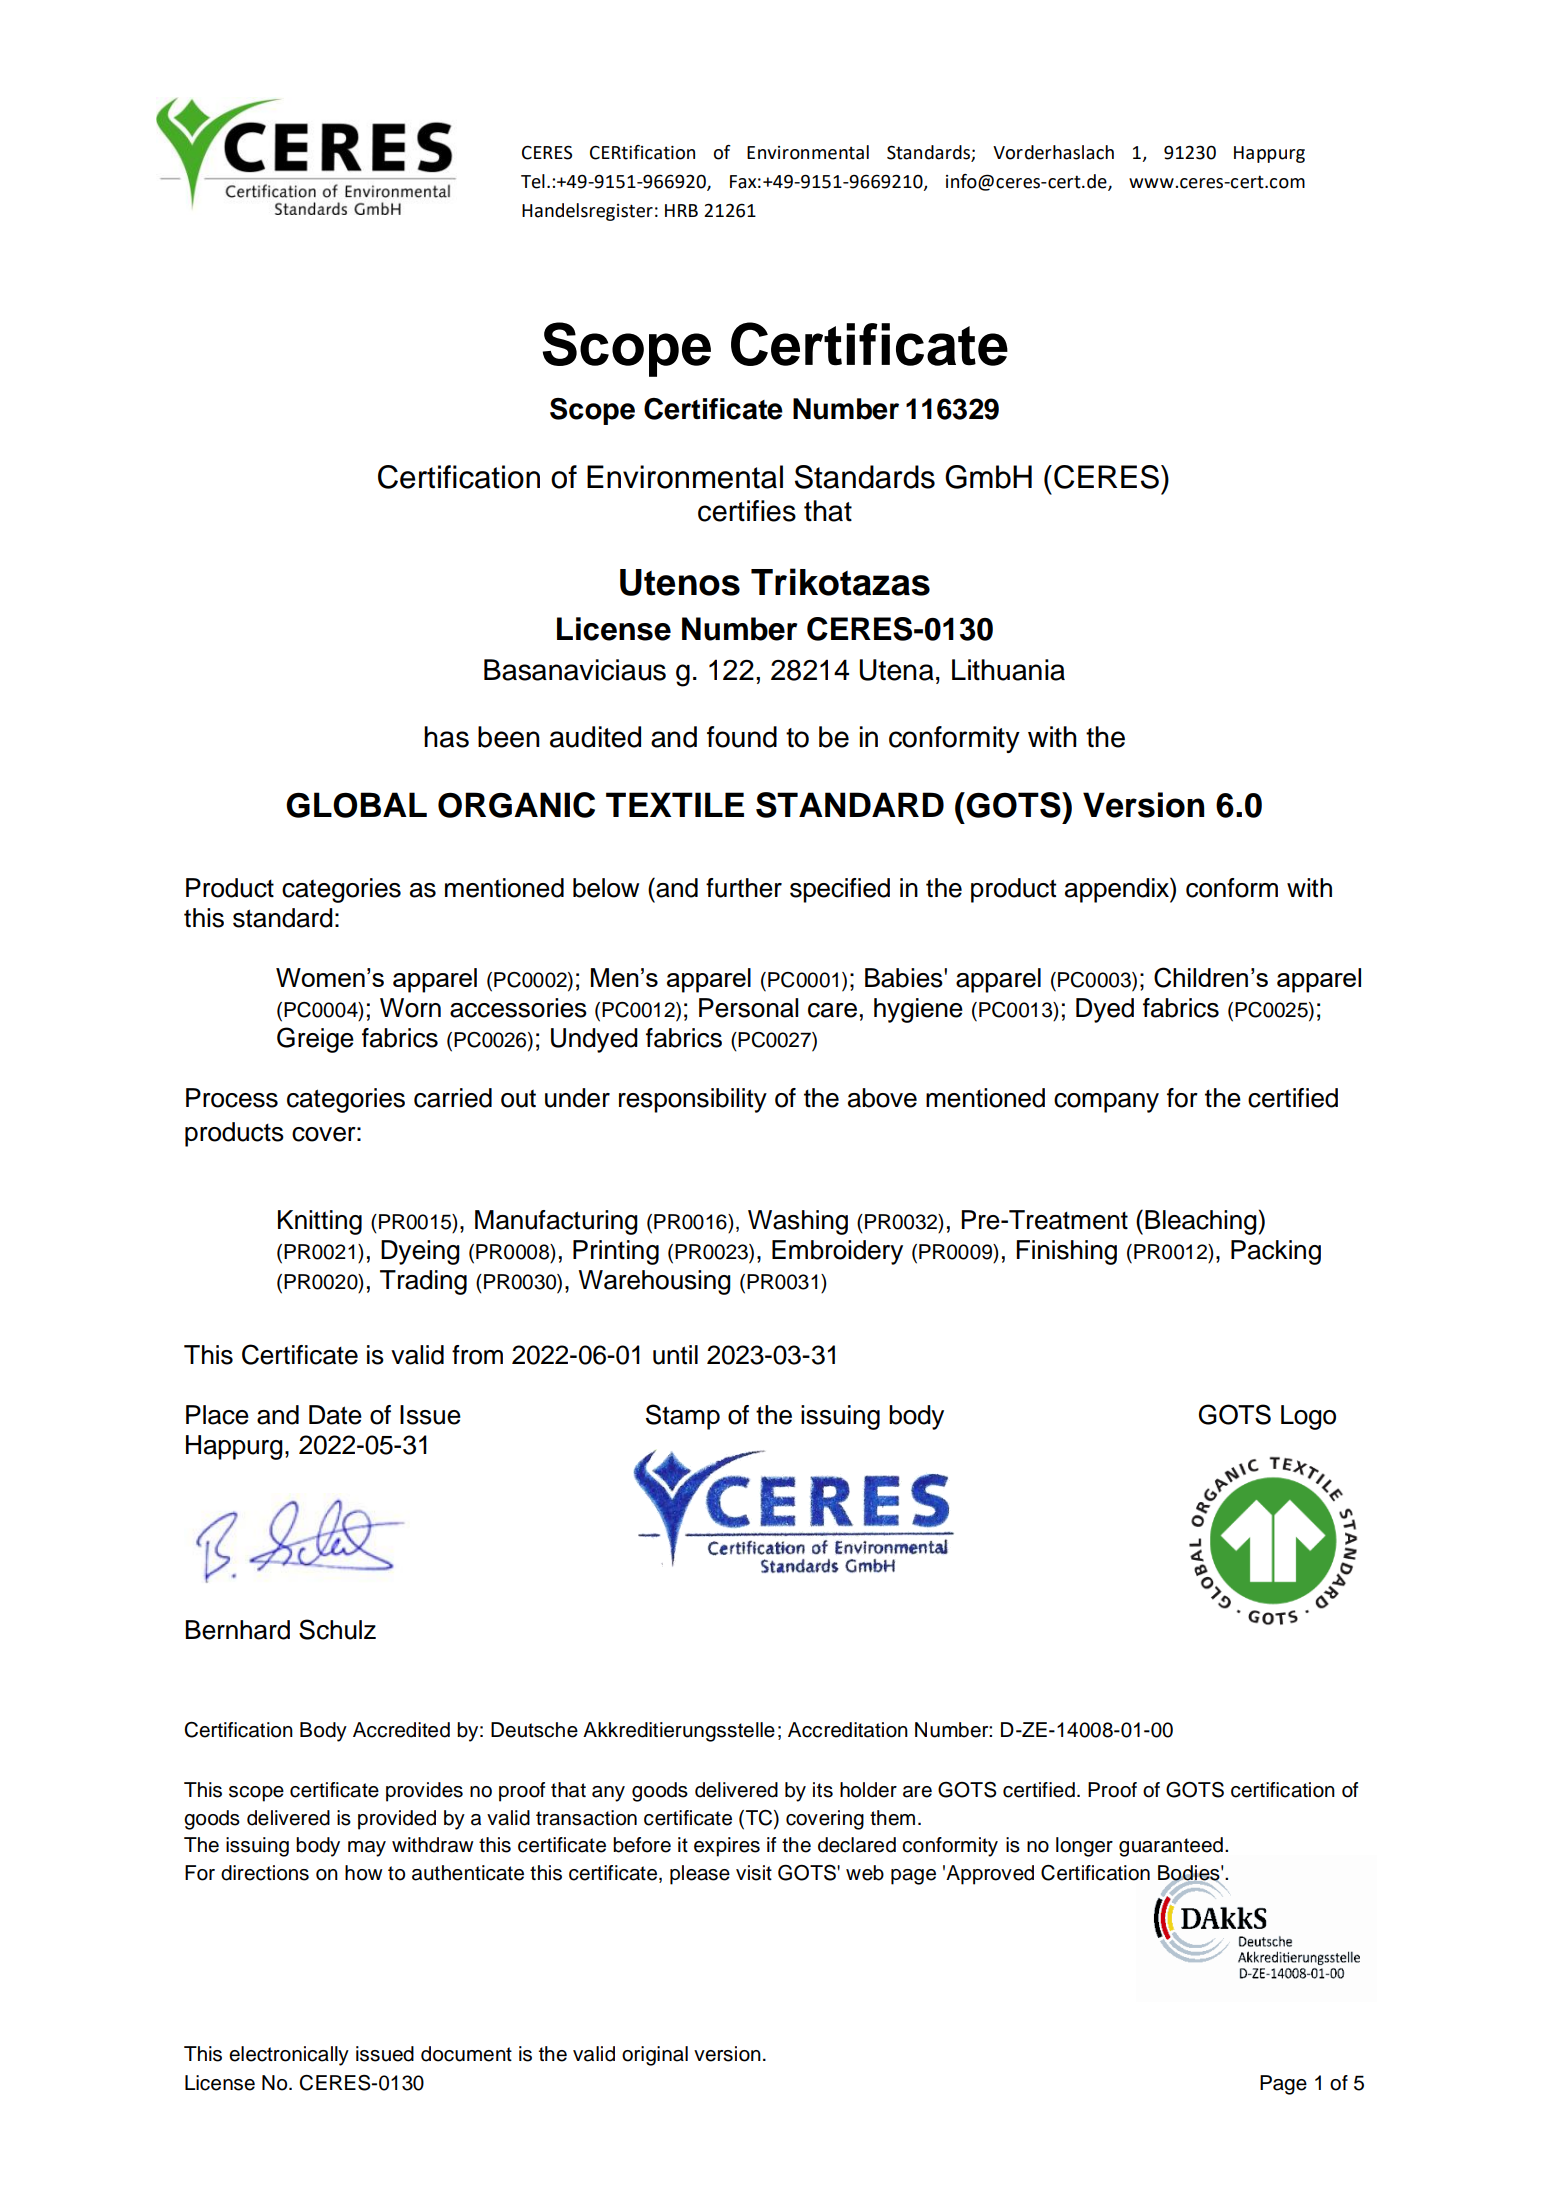 The height and width of the image is (2191, 1549). I want to click on electronically, so click(289, 2056).
